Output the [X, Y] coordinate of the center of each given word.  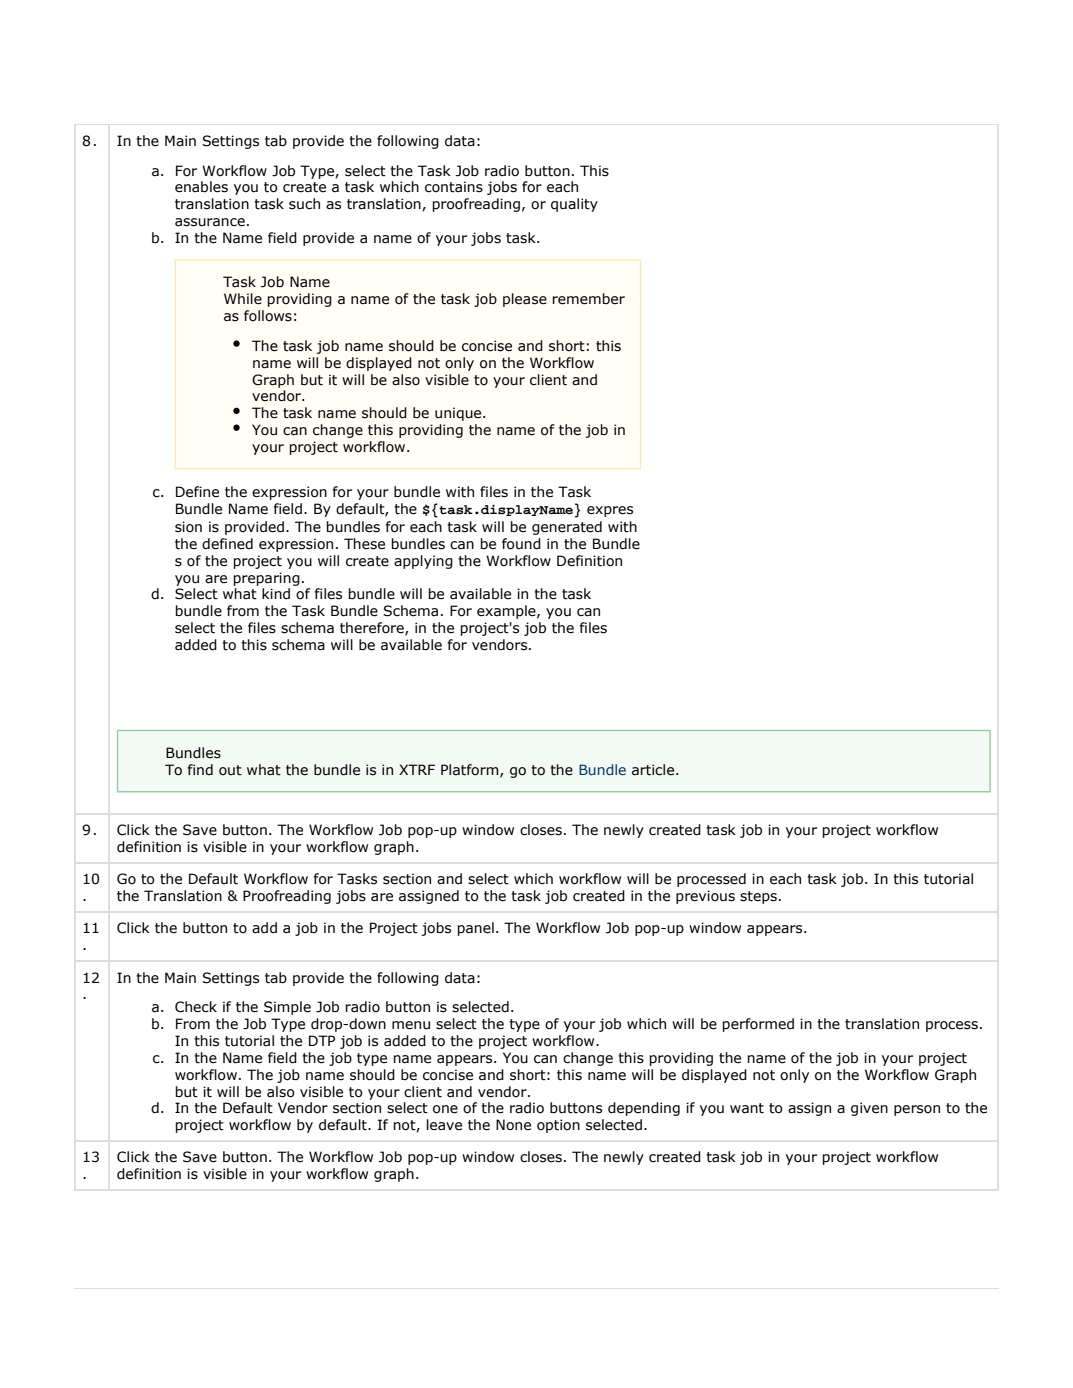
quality [574, 205]
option [558, 1126]
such [304, 204]
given [869, 1109]
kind [276, 593]
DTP [322, 1040]
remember [588, 299]
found [521, 544]
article [653, 770]
